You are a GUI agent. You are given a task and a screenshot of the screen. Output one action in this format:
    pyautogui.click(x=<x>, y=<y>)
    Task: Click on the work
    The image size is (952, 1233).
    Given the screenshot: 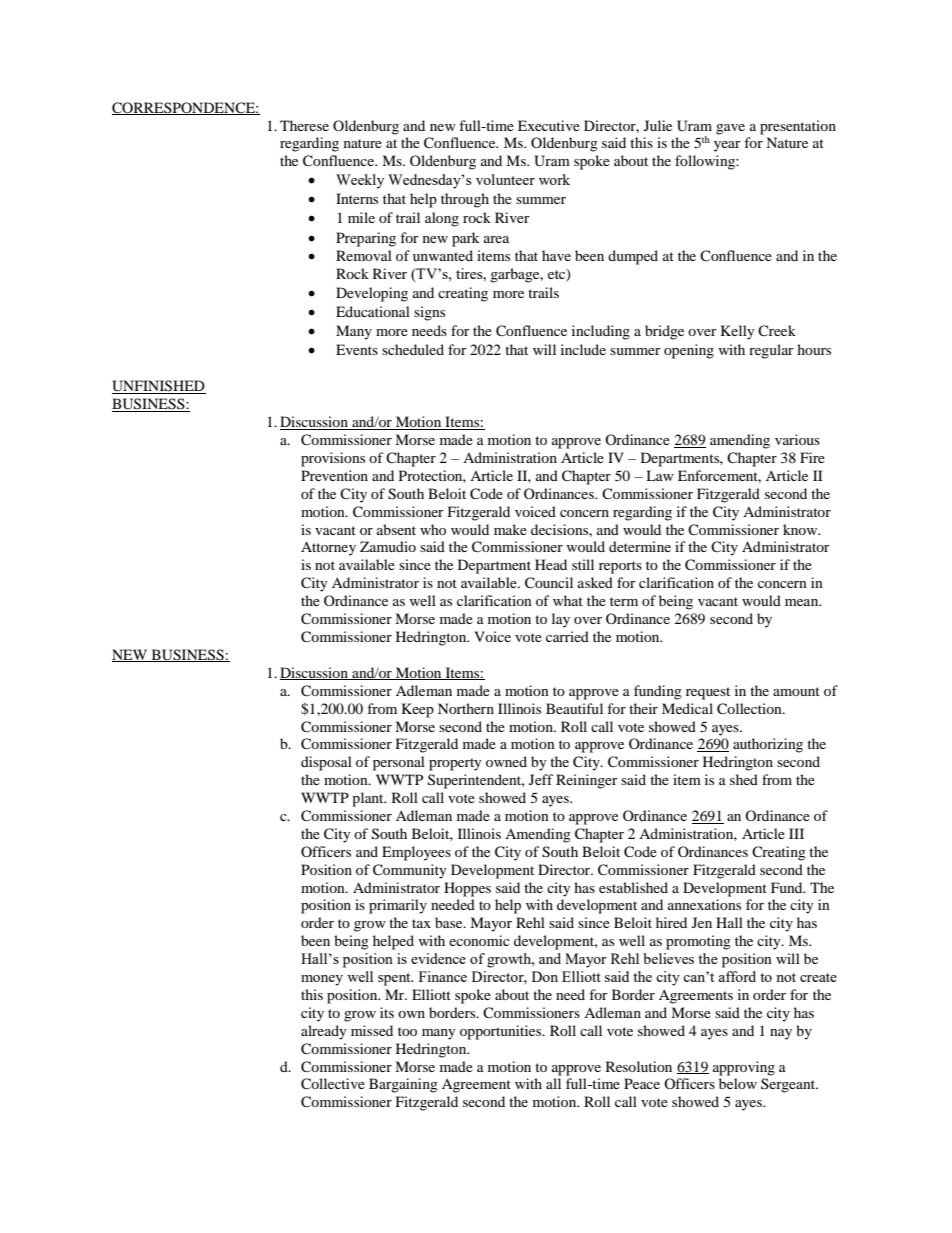 What is the action you would take?
    pyautogui.click(x=554, y=179)
